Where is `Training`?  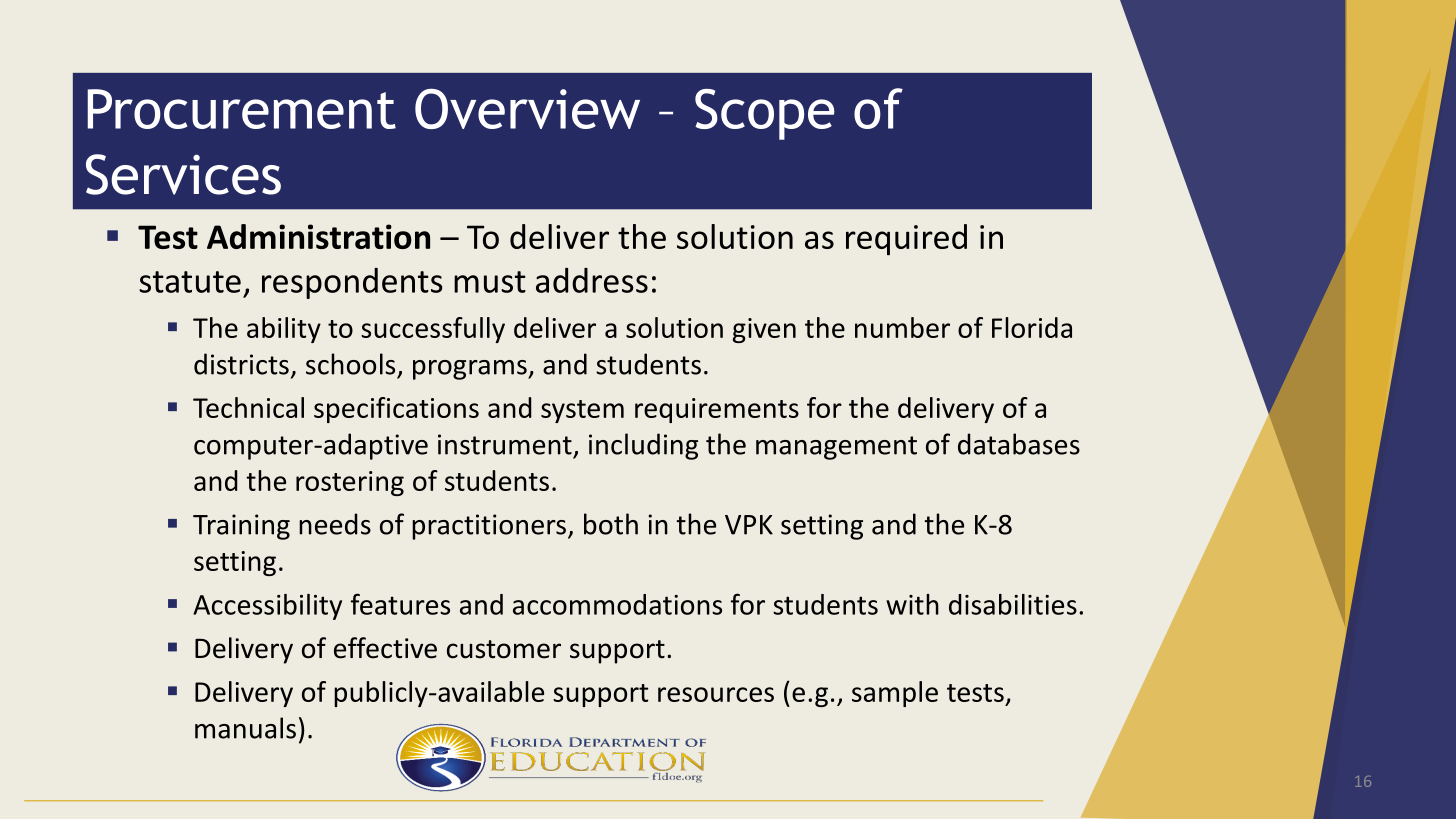
Training is located at coordinates (241, 527).
